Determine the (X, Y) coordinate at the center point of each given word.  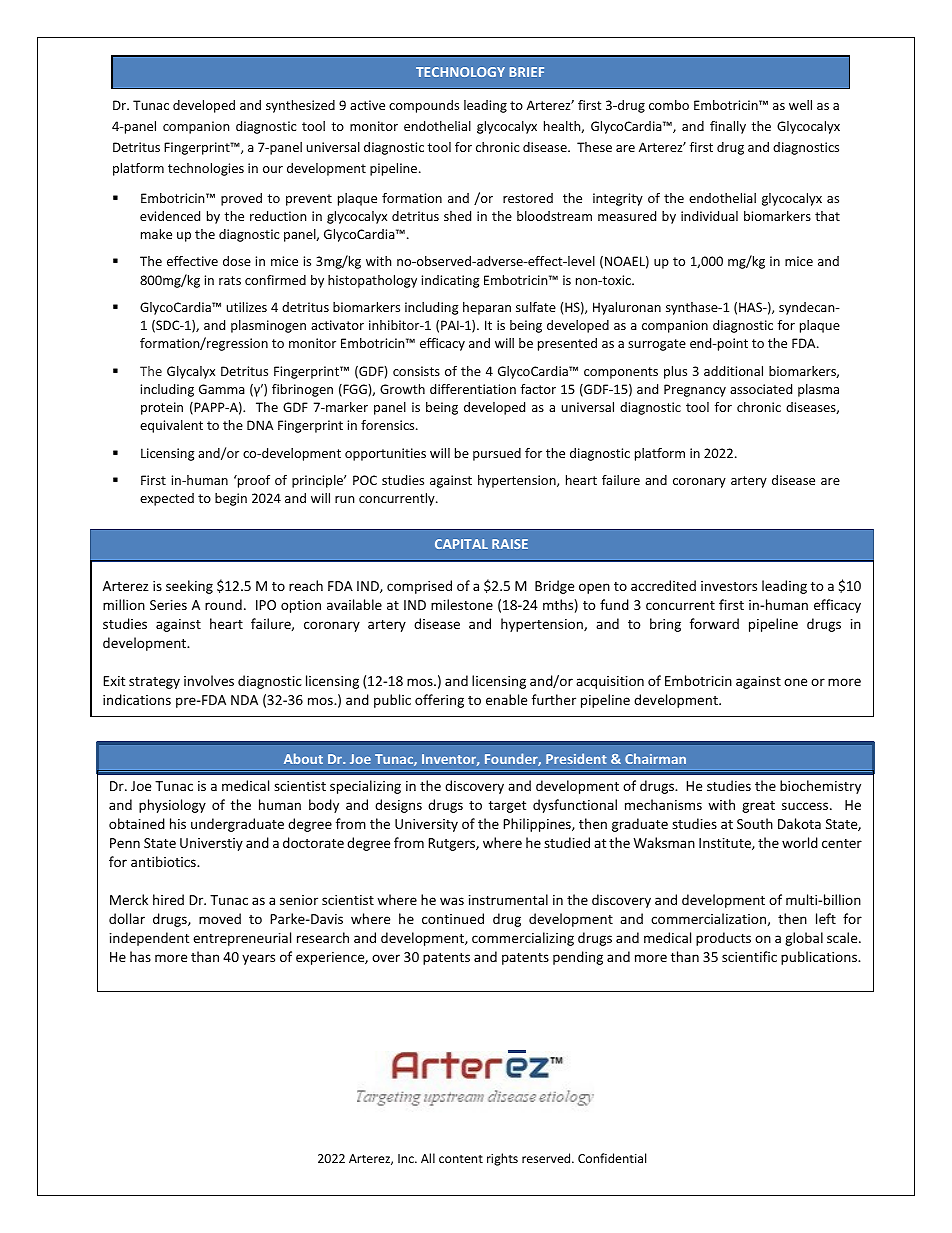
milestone (462, 604)
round (223, 604)
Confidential (612, 1158)
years (258, 959)
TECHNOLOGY (460, 72)
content (461, 1159)
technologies (206, 169)
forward (714, 623)
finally (728, 127)
